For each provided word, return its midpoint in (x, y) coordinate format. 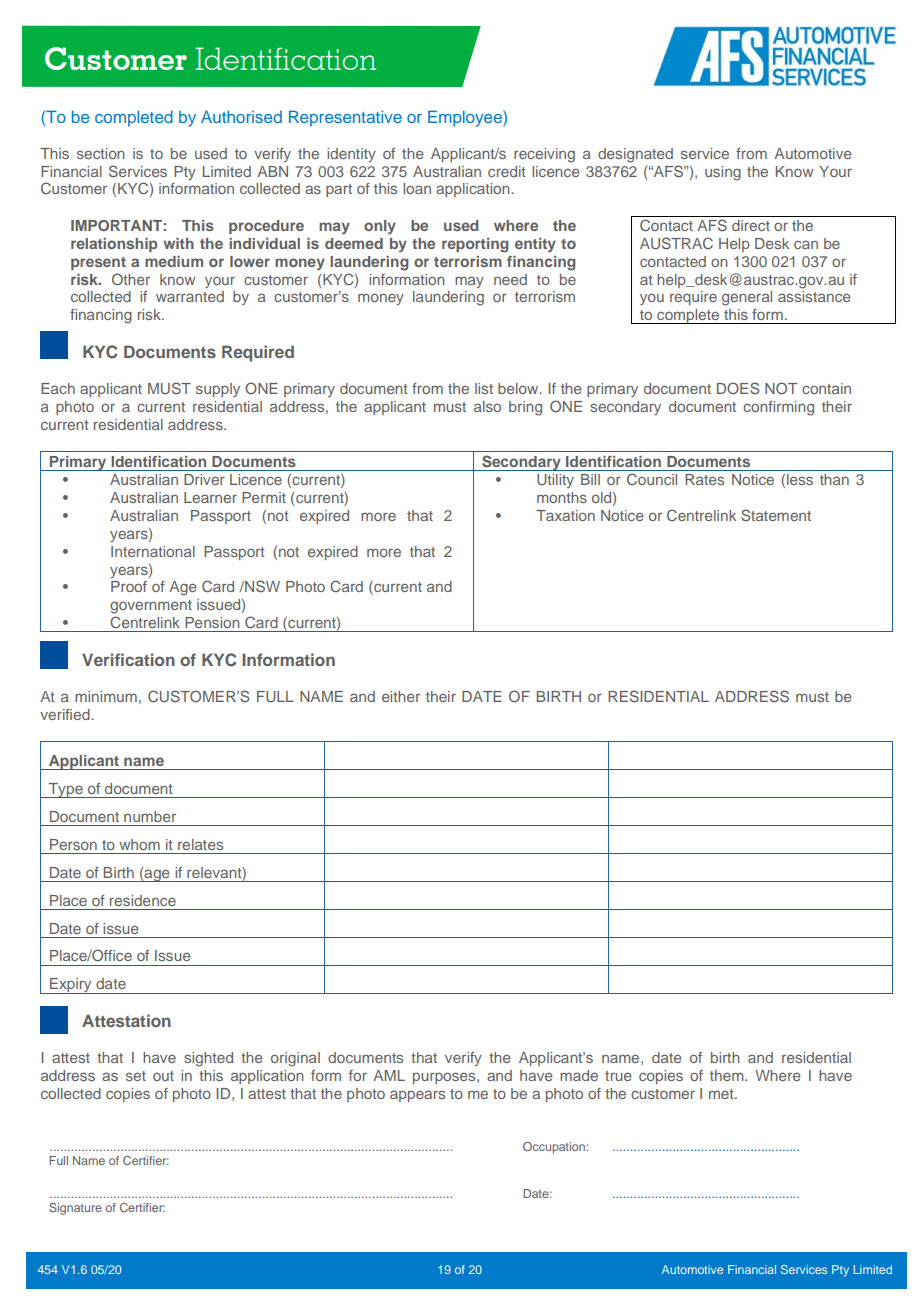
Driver (204, 479)
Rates (704, 479)
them (728, 1075)
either (401, 696)
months (562, 497)
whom (139, 844)
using (723, 173)
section (101, 153)
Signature (75, 1209)
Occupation (555, 1148)
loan (417, 188)
